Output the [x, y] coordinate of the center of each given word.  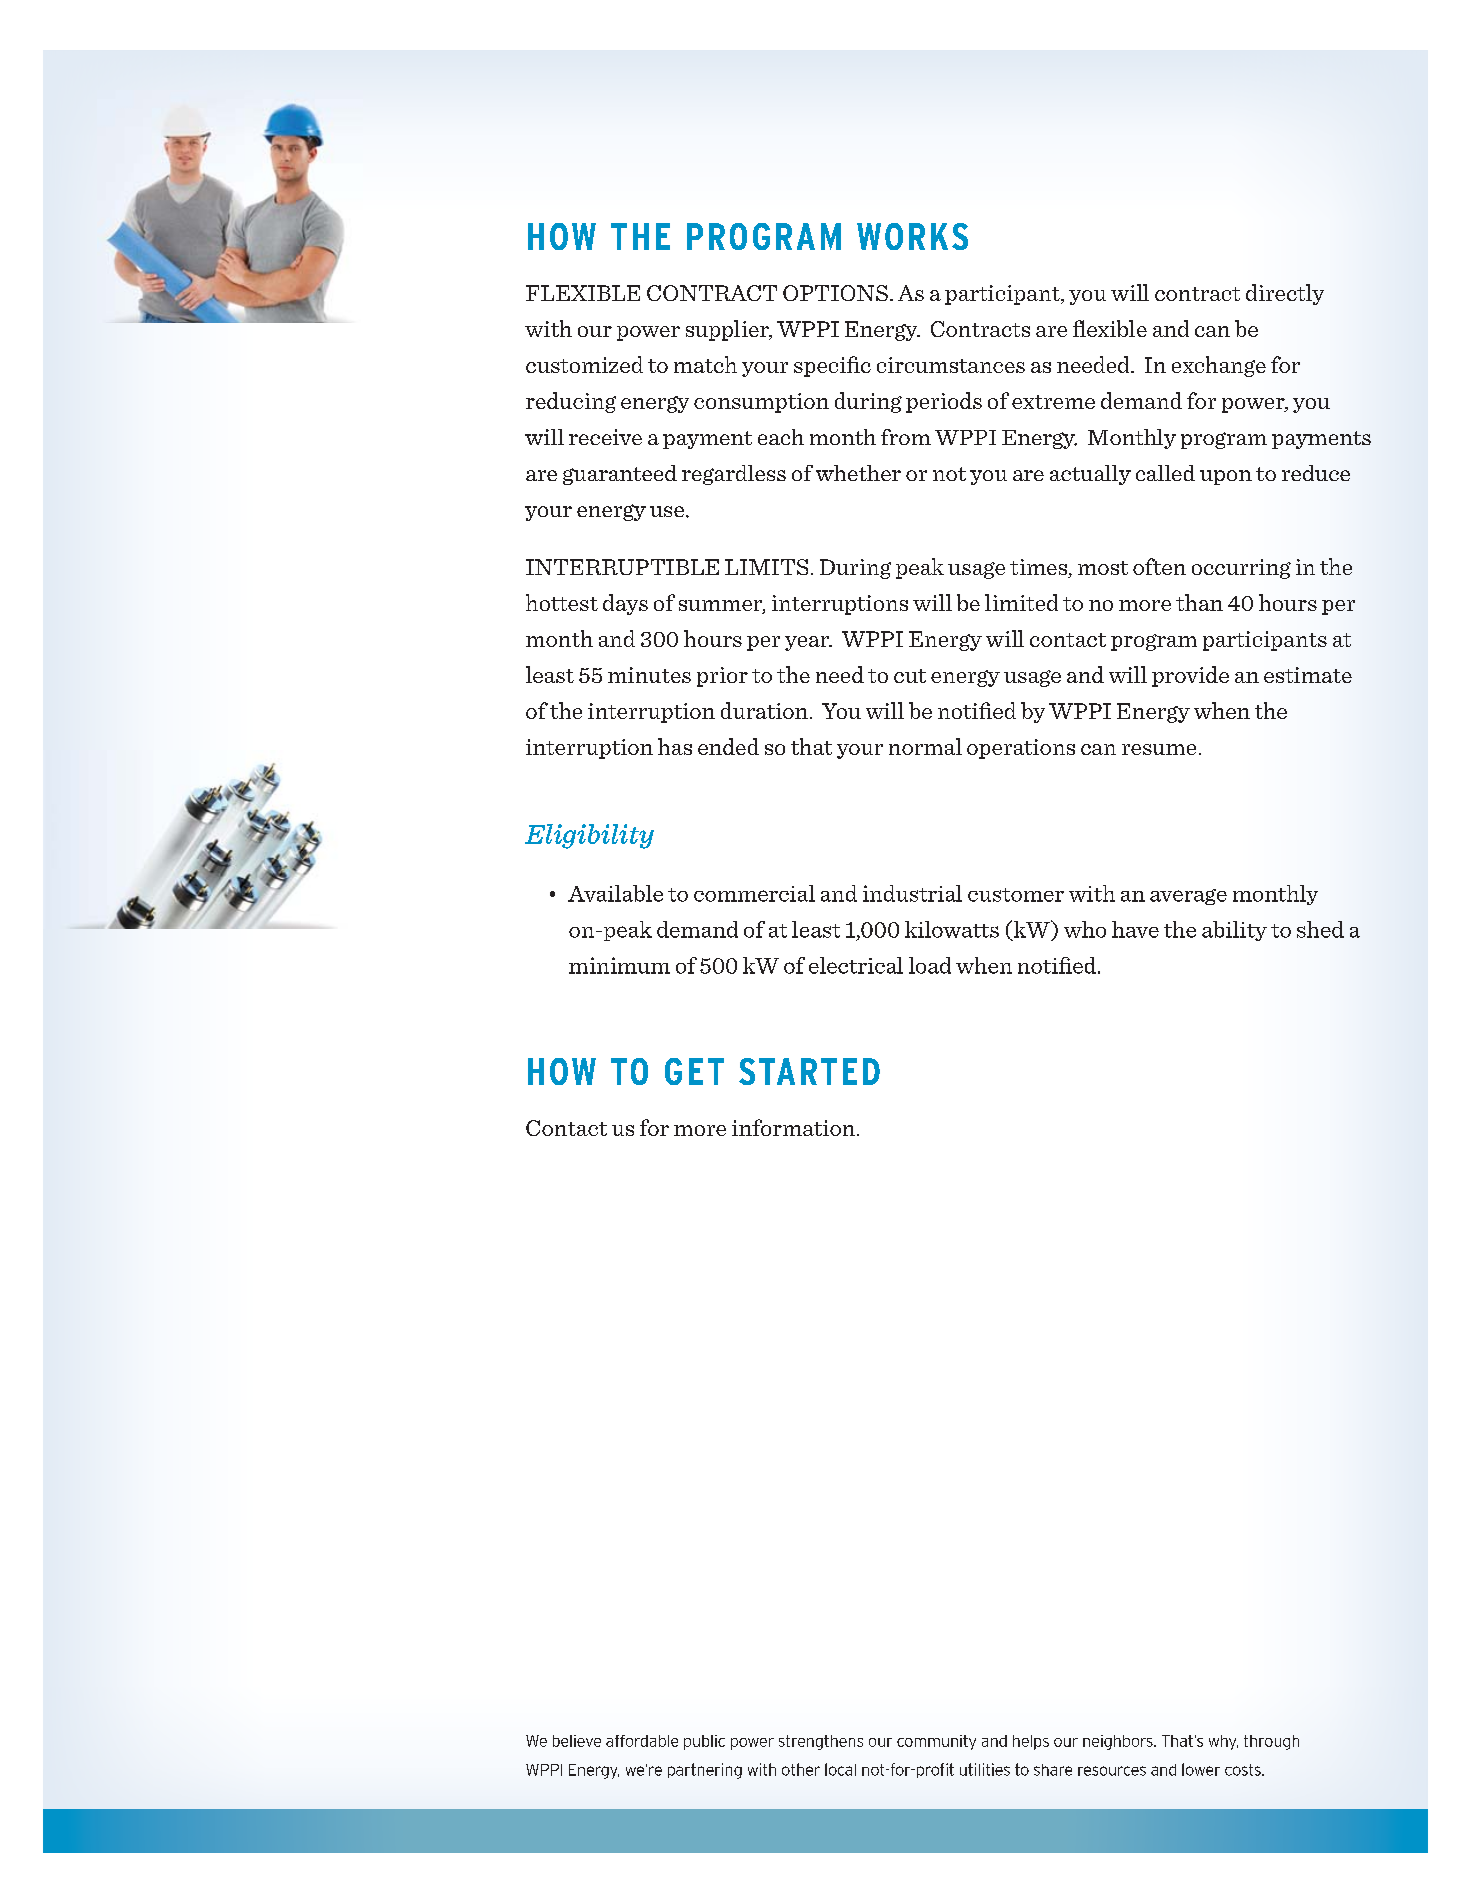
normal [925, 746]
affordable [642, 1741]
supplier [728, 330]
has [675, 746]
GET [694, 1071]
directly [1285, 294]
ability [1234, 931]
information [793, 1127]
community [936, 1742]
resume [1159, 749]
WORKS [912, 236]
